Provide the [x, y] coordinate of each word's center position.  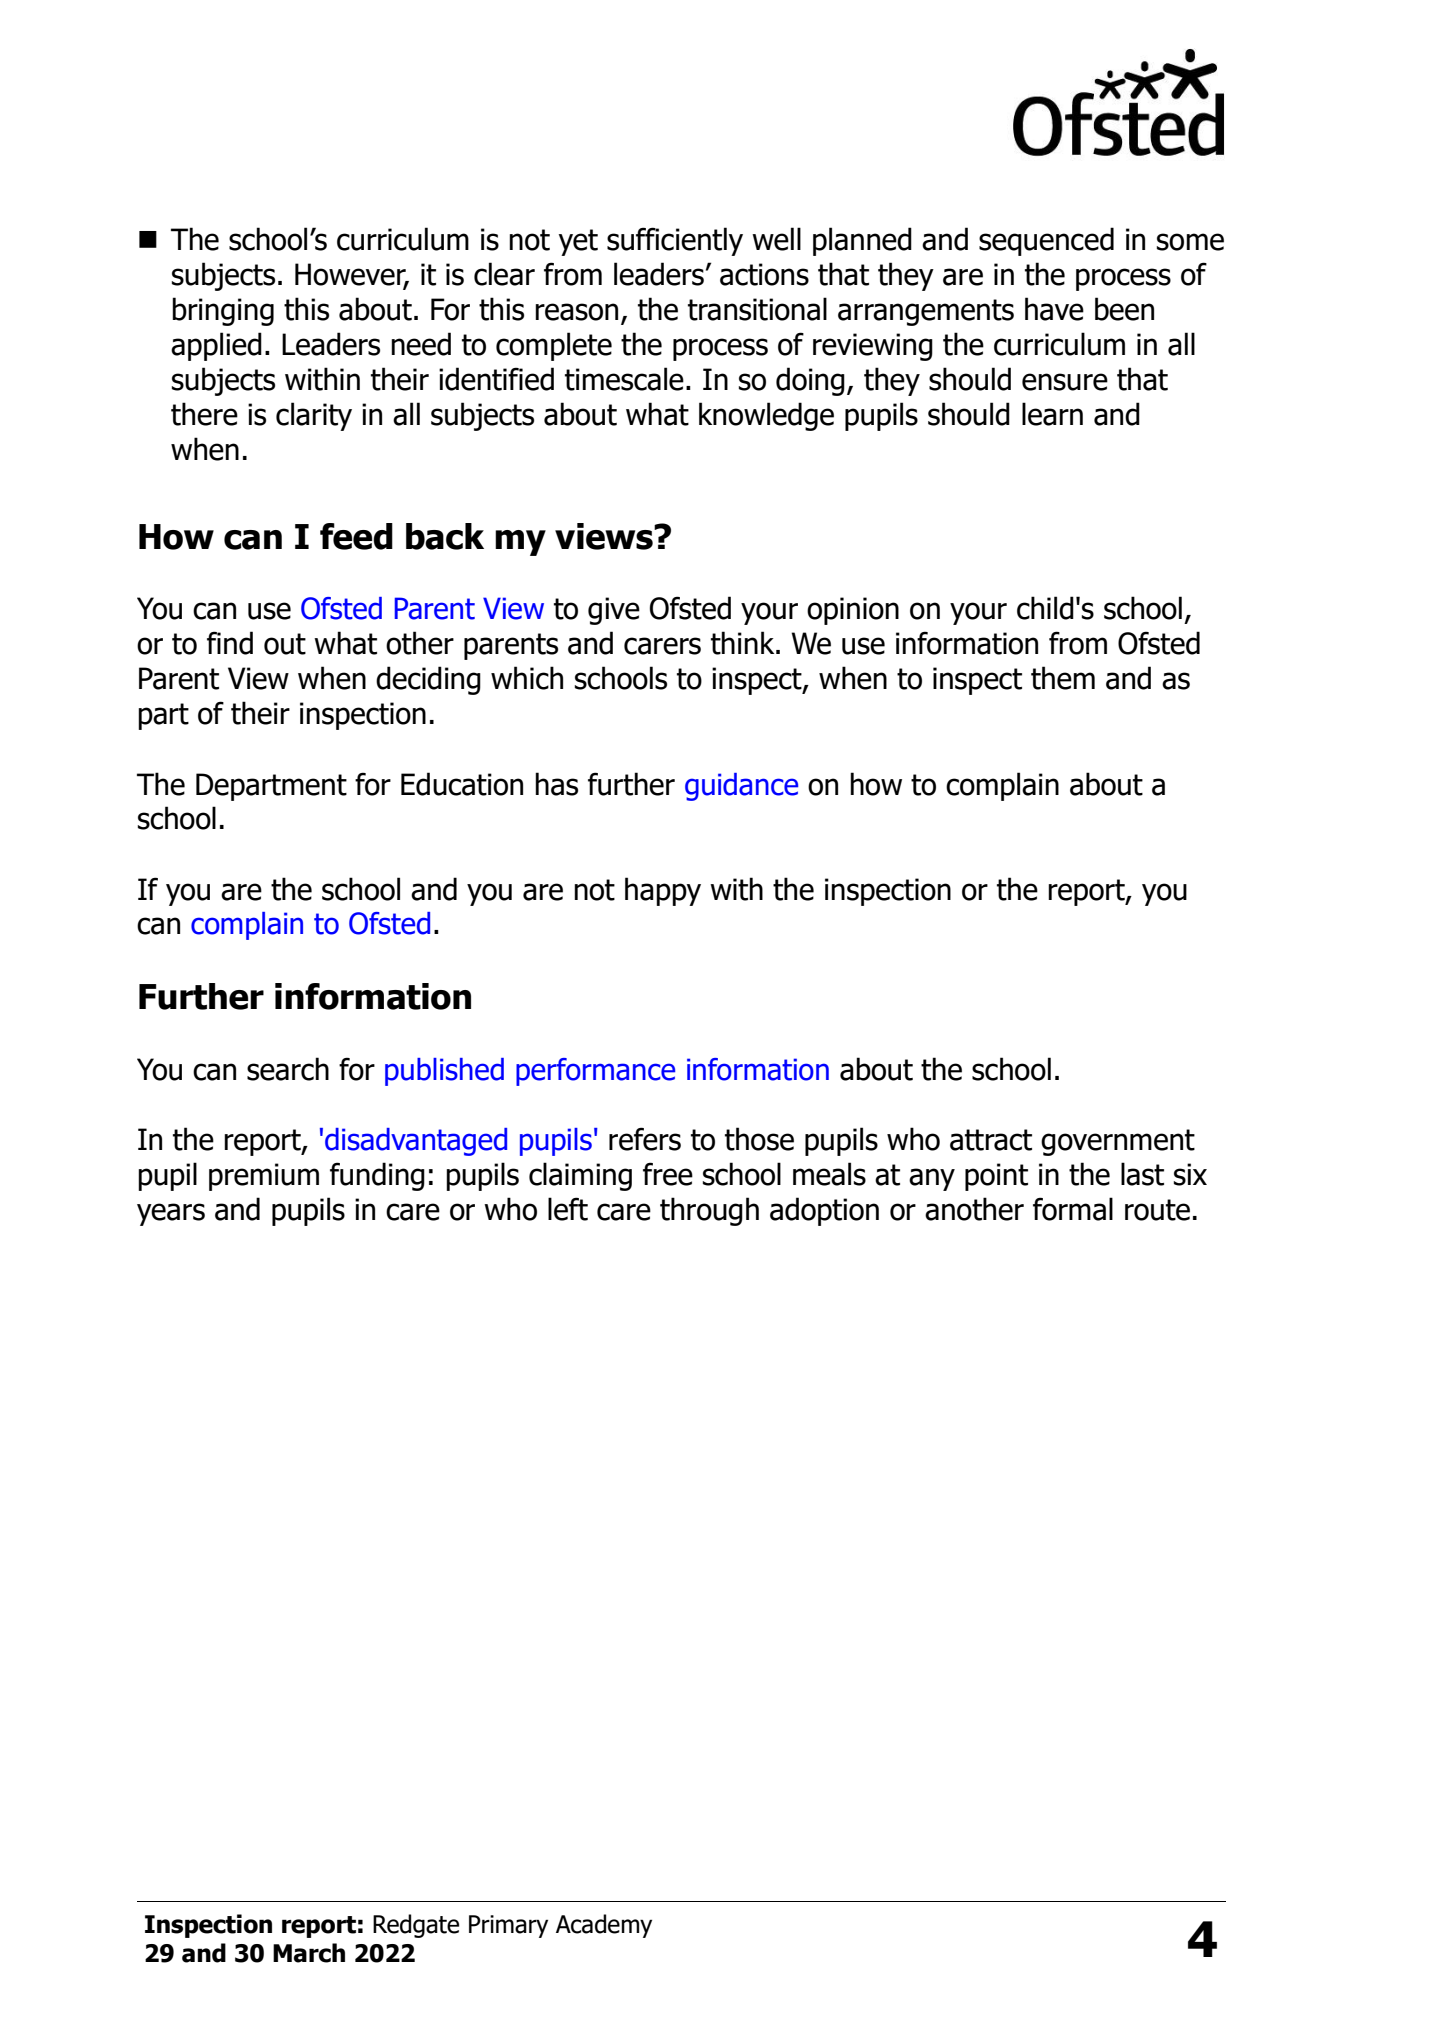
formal [1073, 1209]
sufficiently [675, 241]
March [309, 1953]
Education [462, 784]
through [709, 1211]
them [1063, 678]
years [171, 1214]
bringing [223, 311]
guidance [741, 787]
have [1054, 309]
